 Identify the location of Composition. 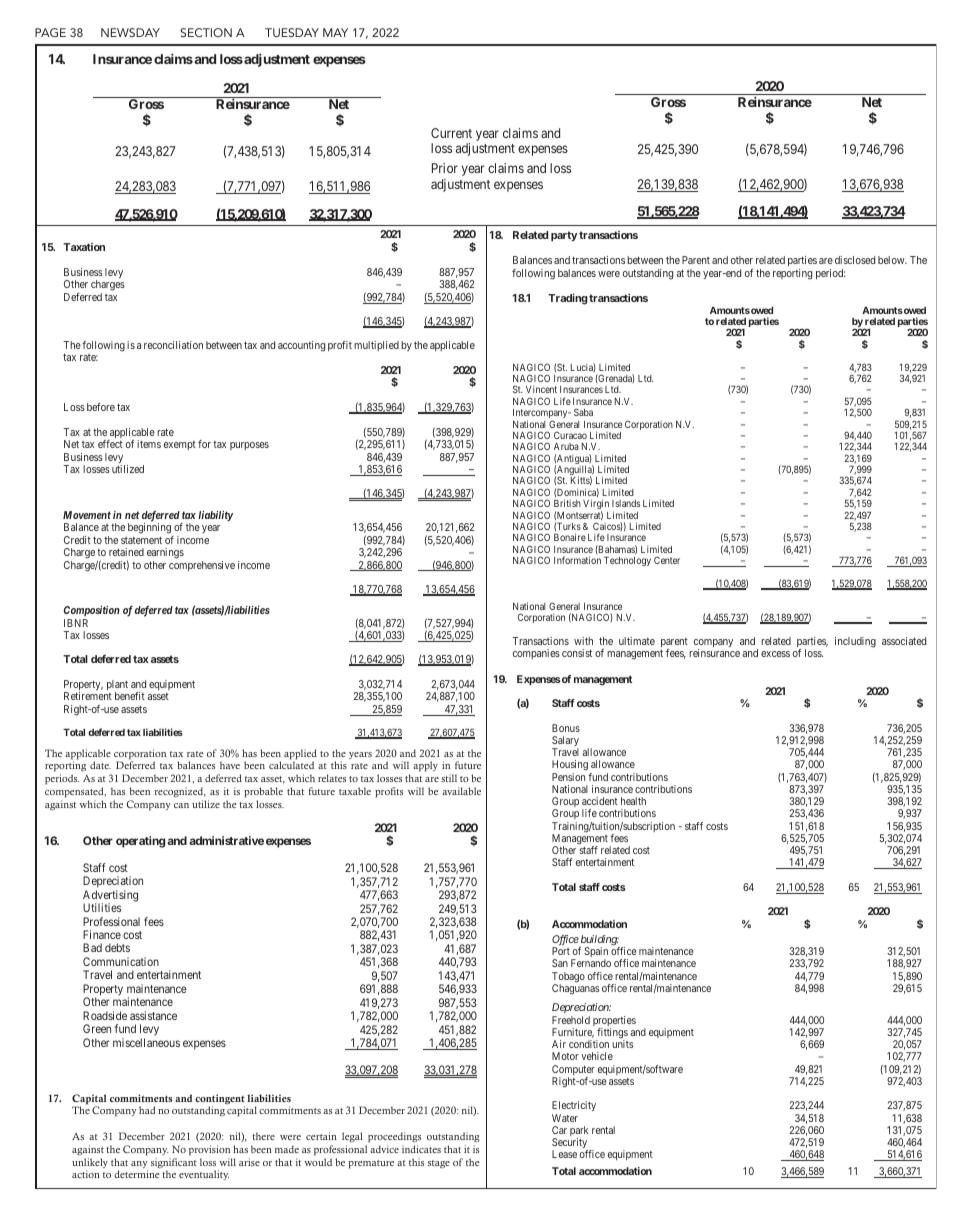
(92, 611).
